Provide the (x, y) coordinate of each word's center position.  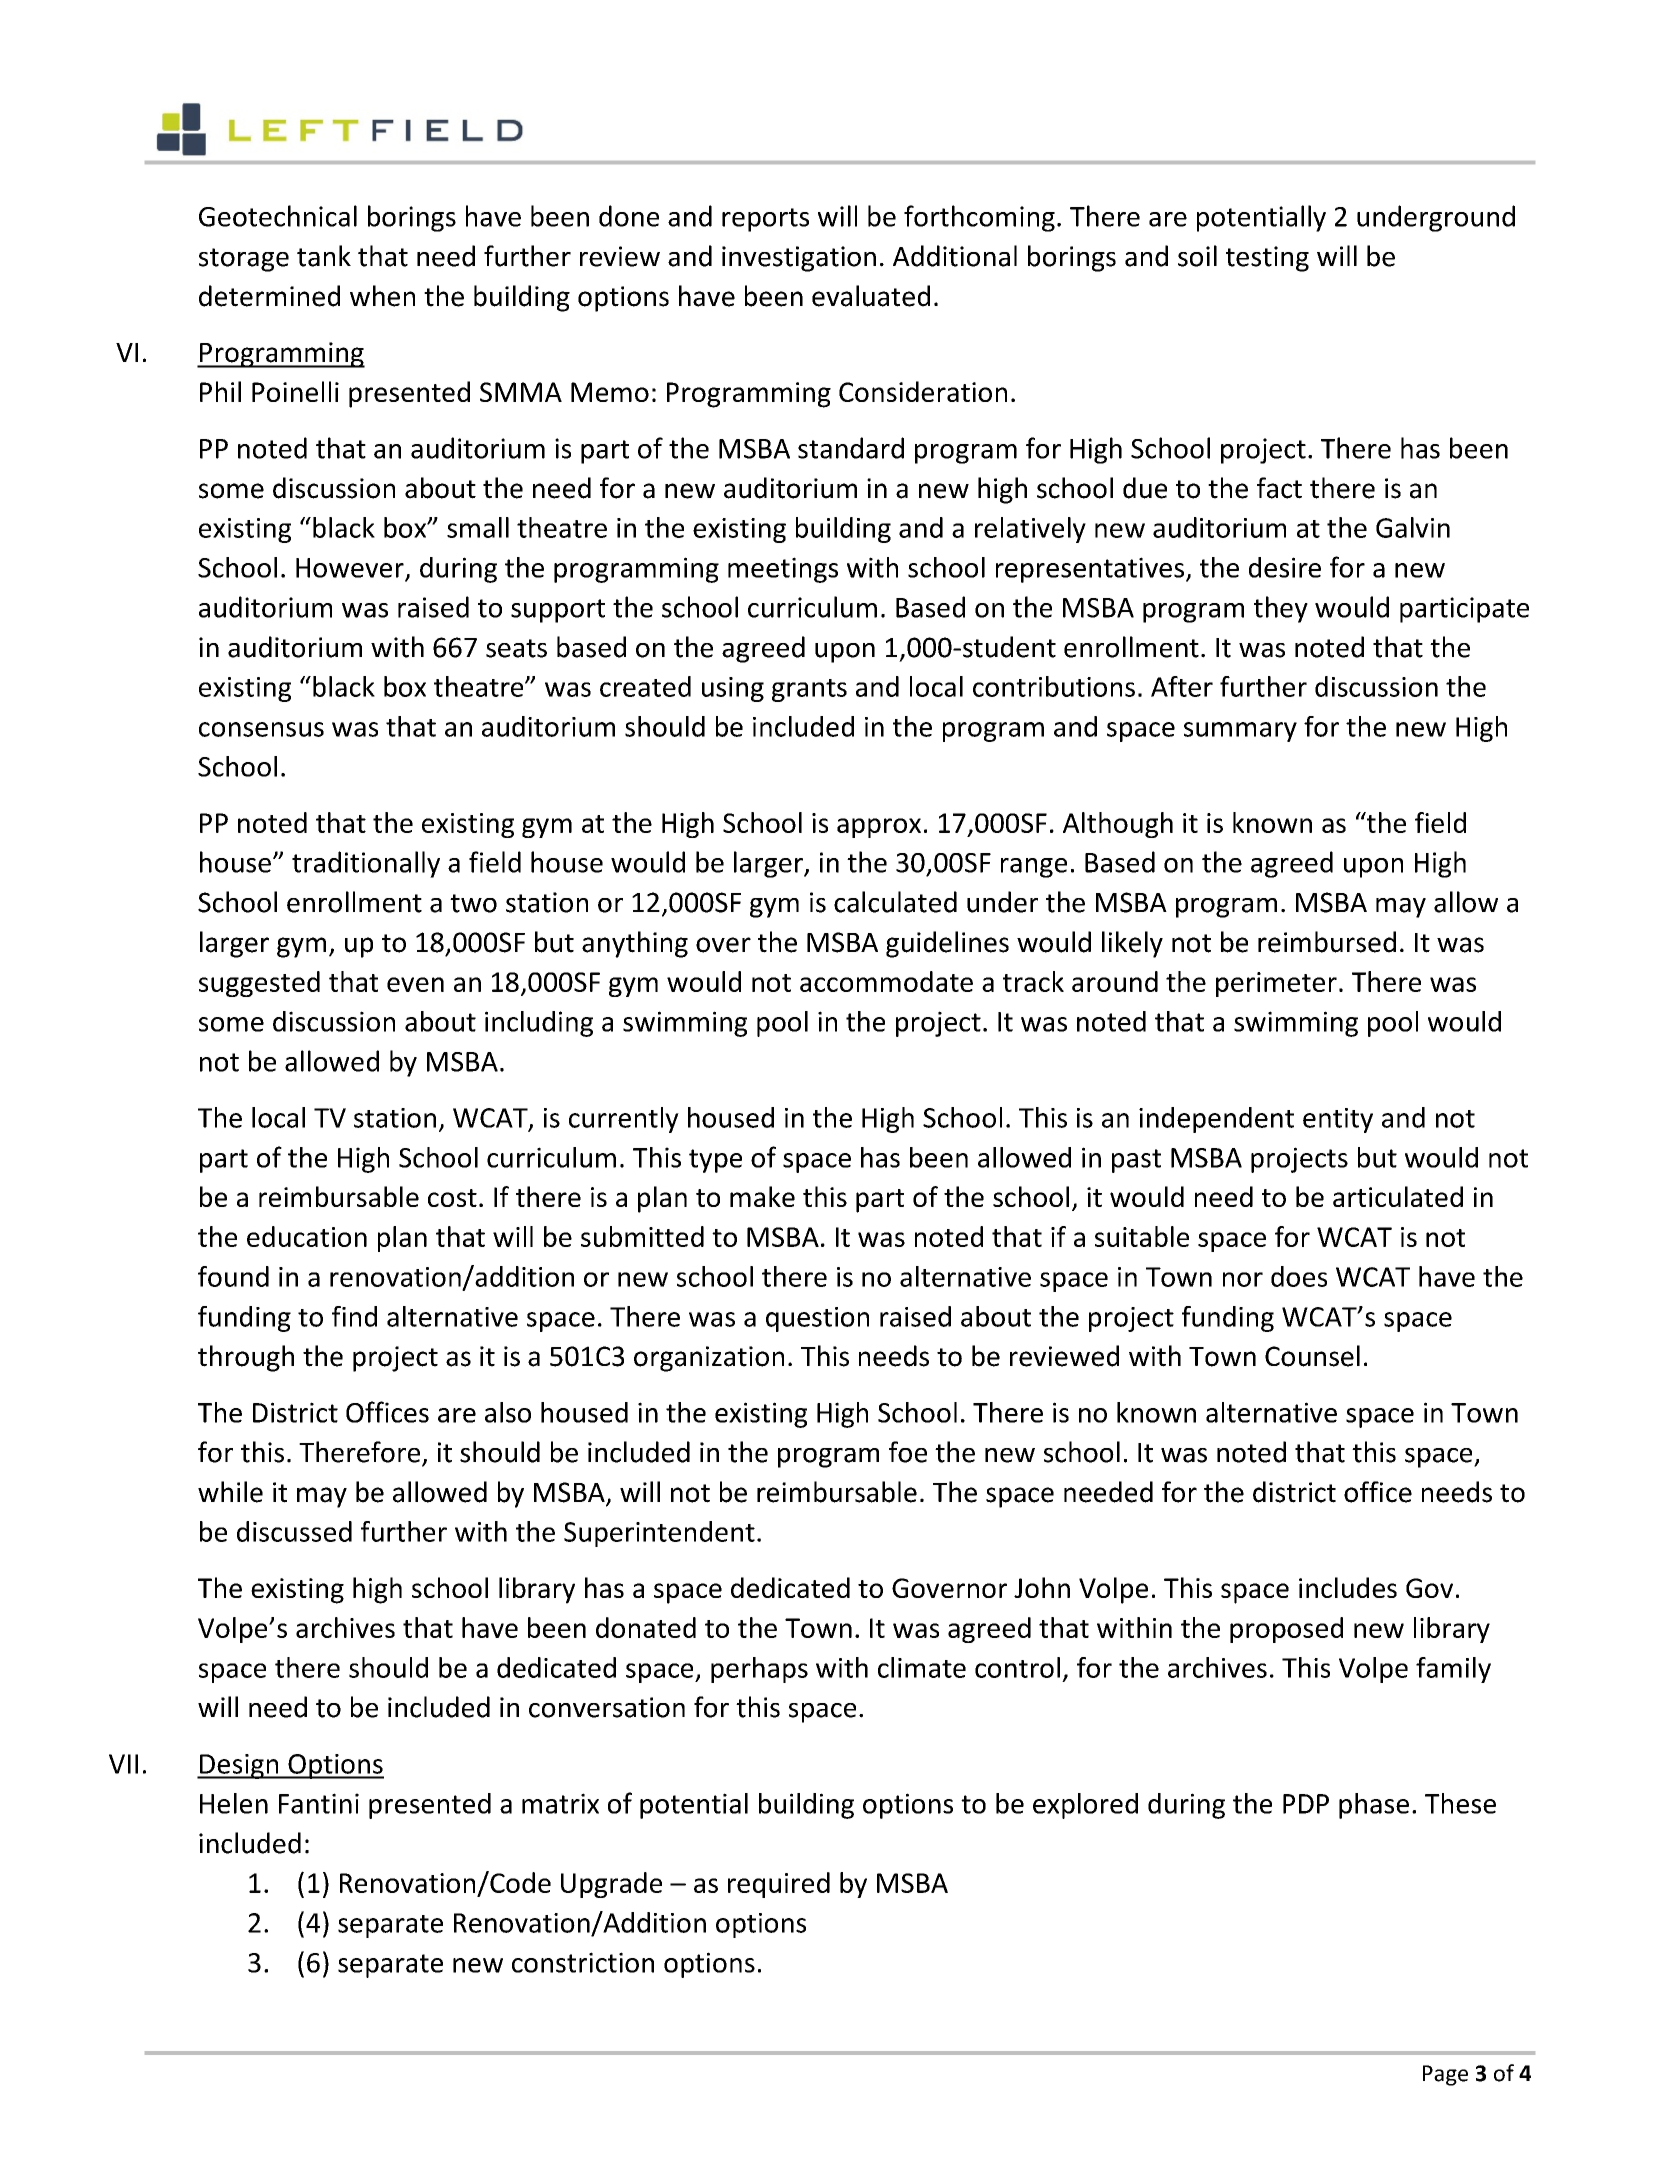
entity (1338, 1120)
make (762, 1196)
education (307, 1236)
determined (269, 296)
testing (1267, 259)
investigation (799, 259)
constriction (583, 1962)
